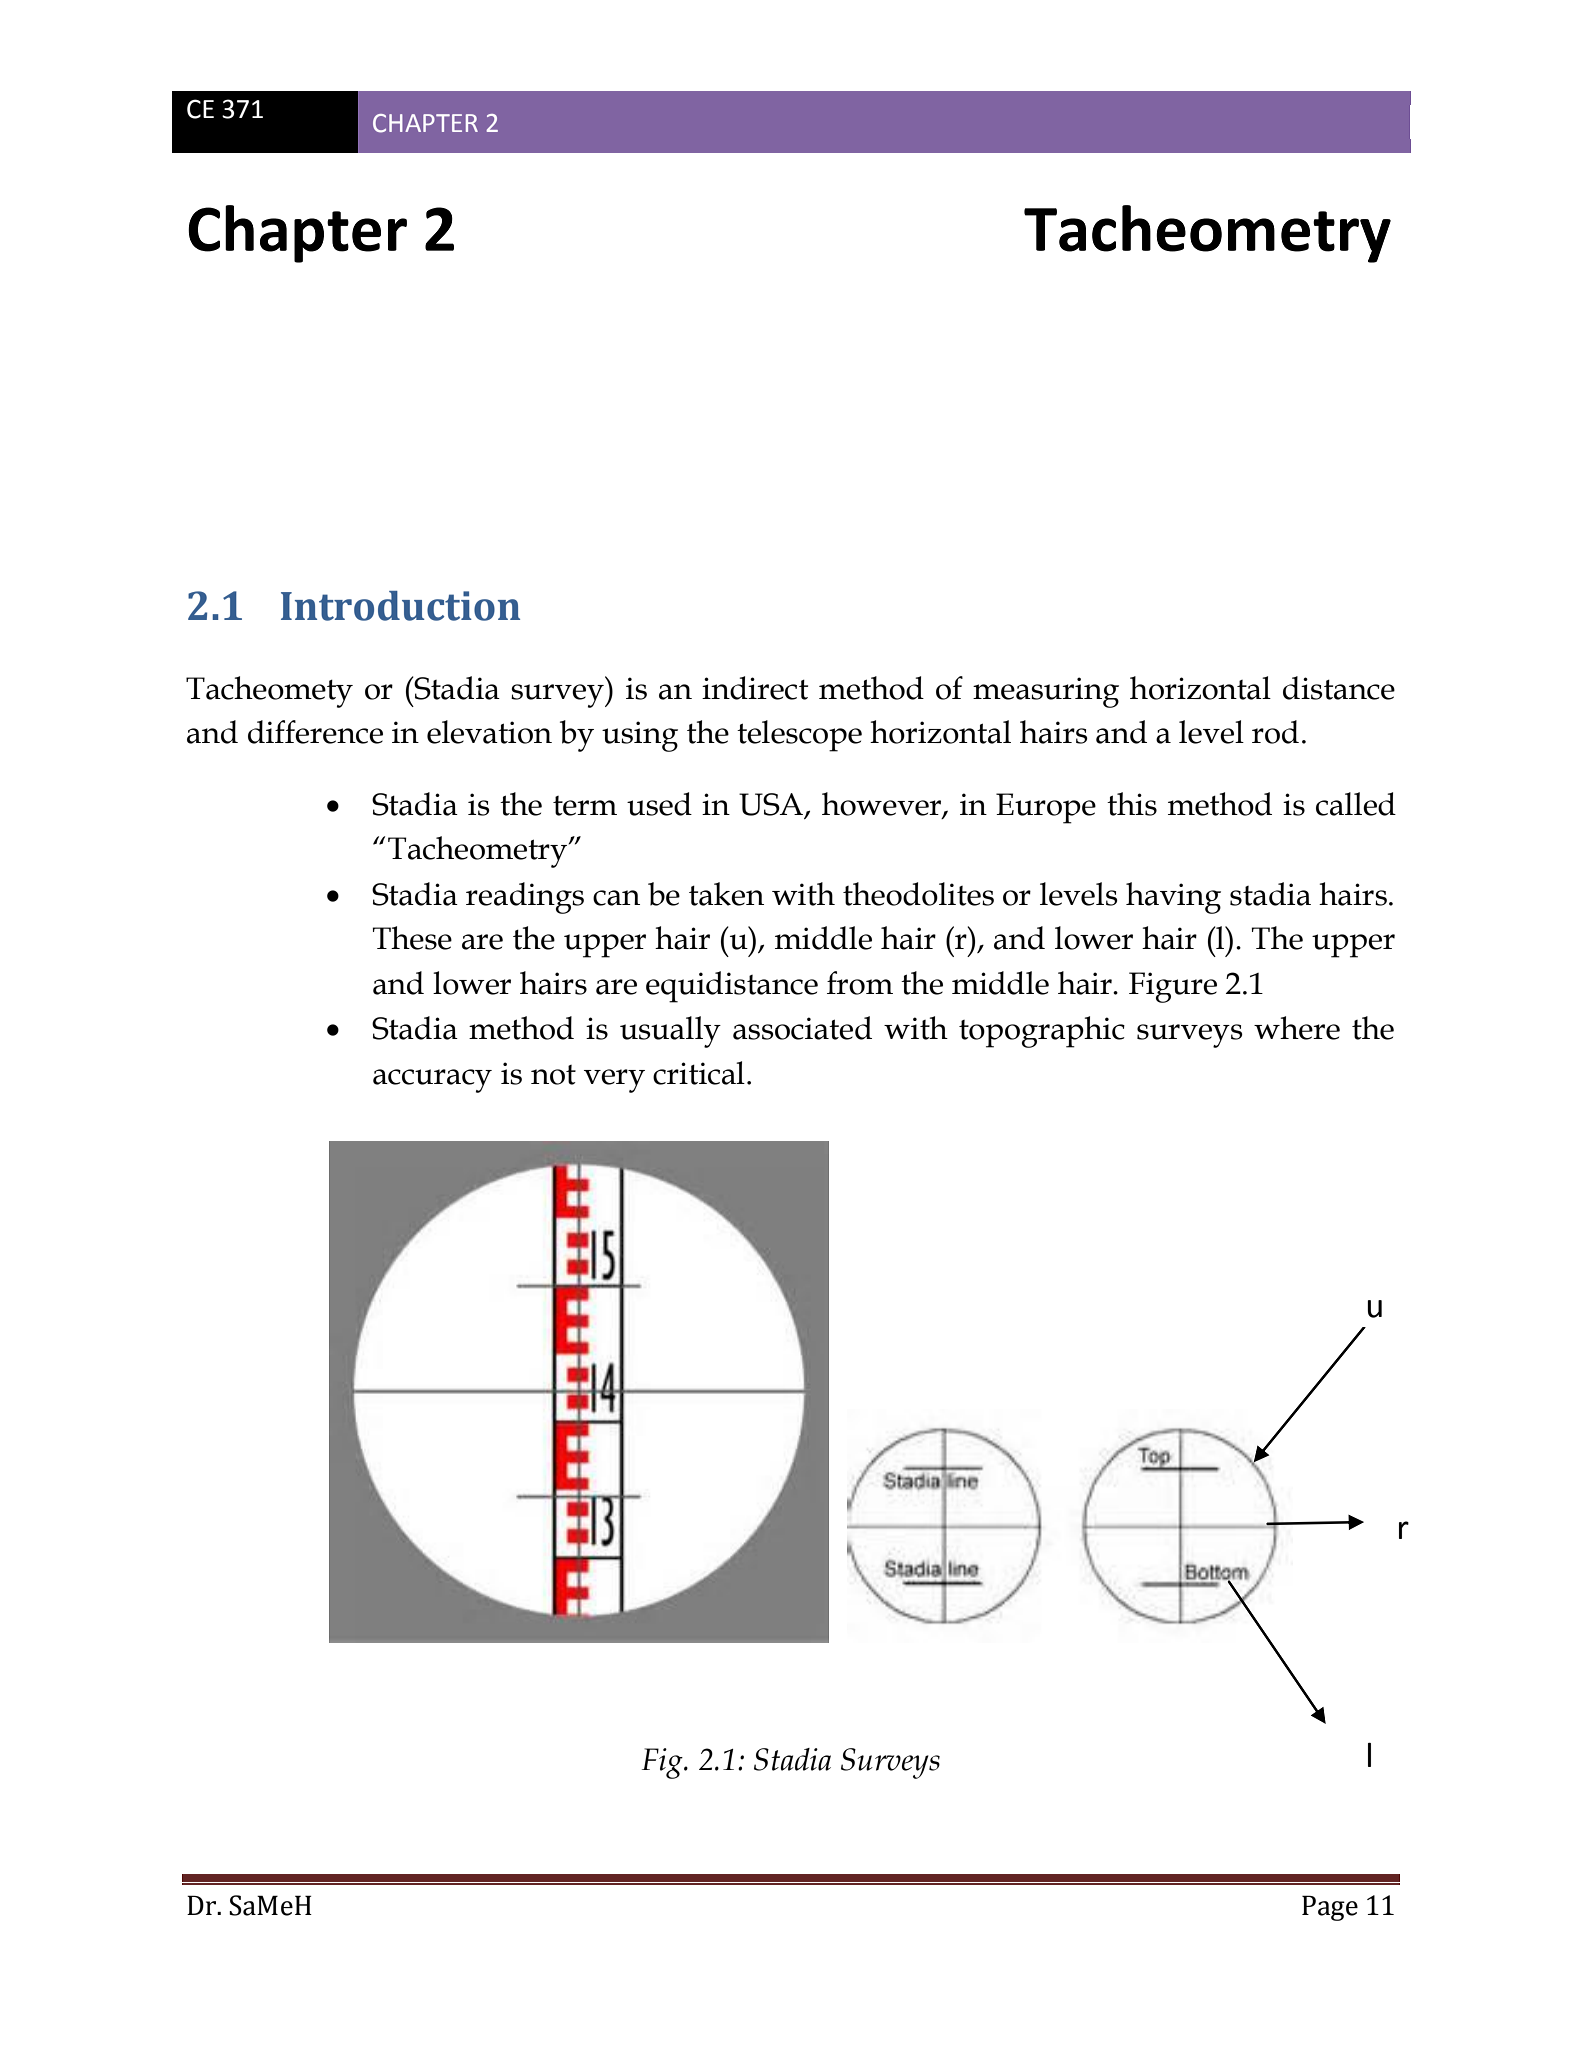  I want to click on Introduction, so click(400, 606).
